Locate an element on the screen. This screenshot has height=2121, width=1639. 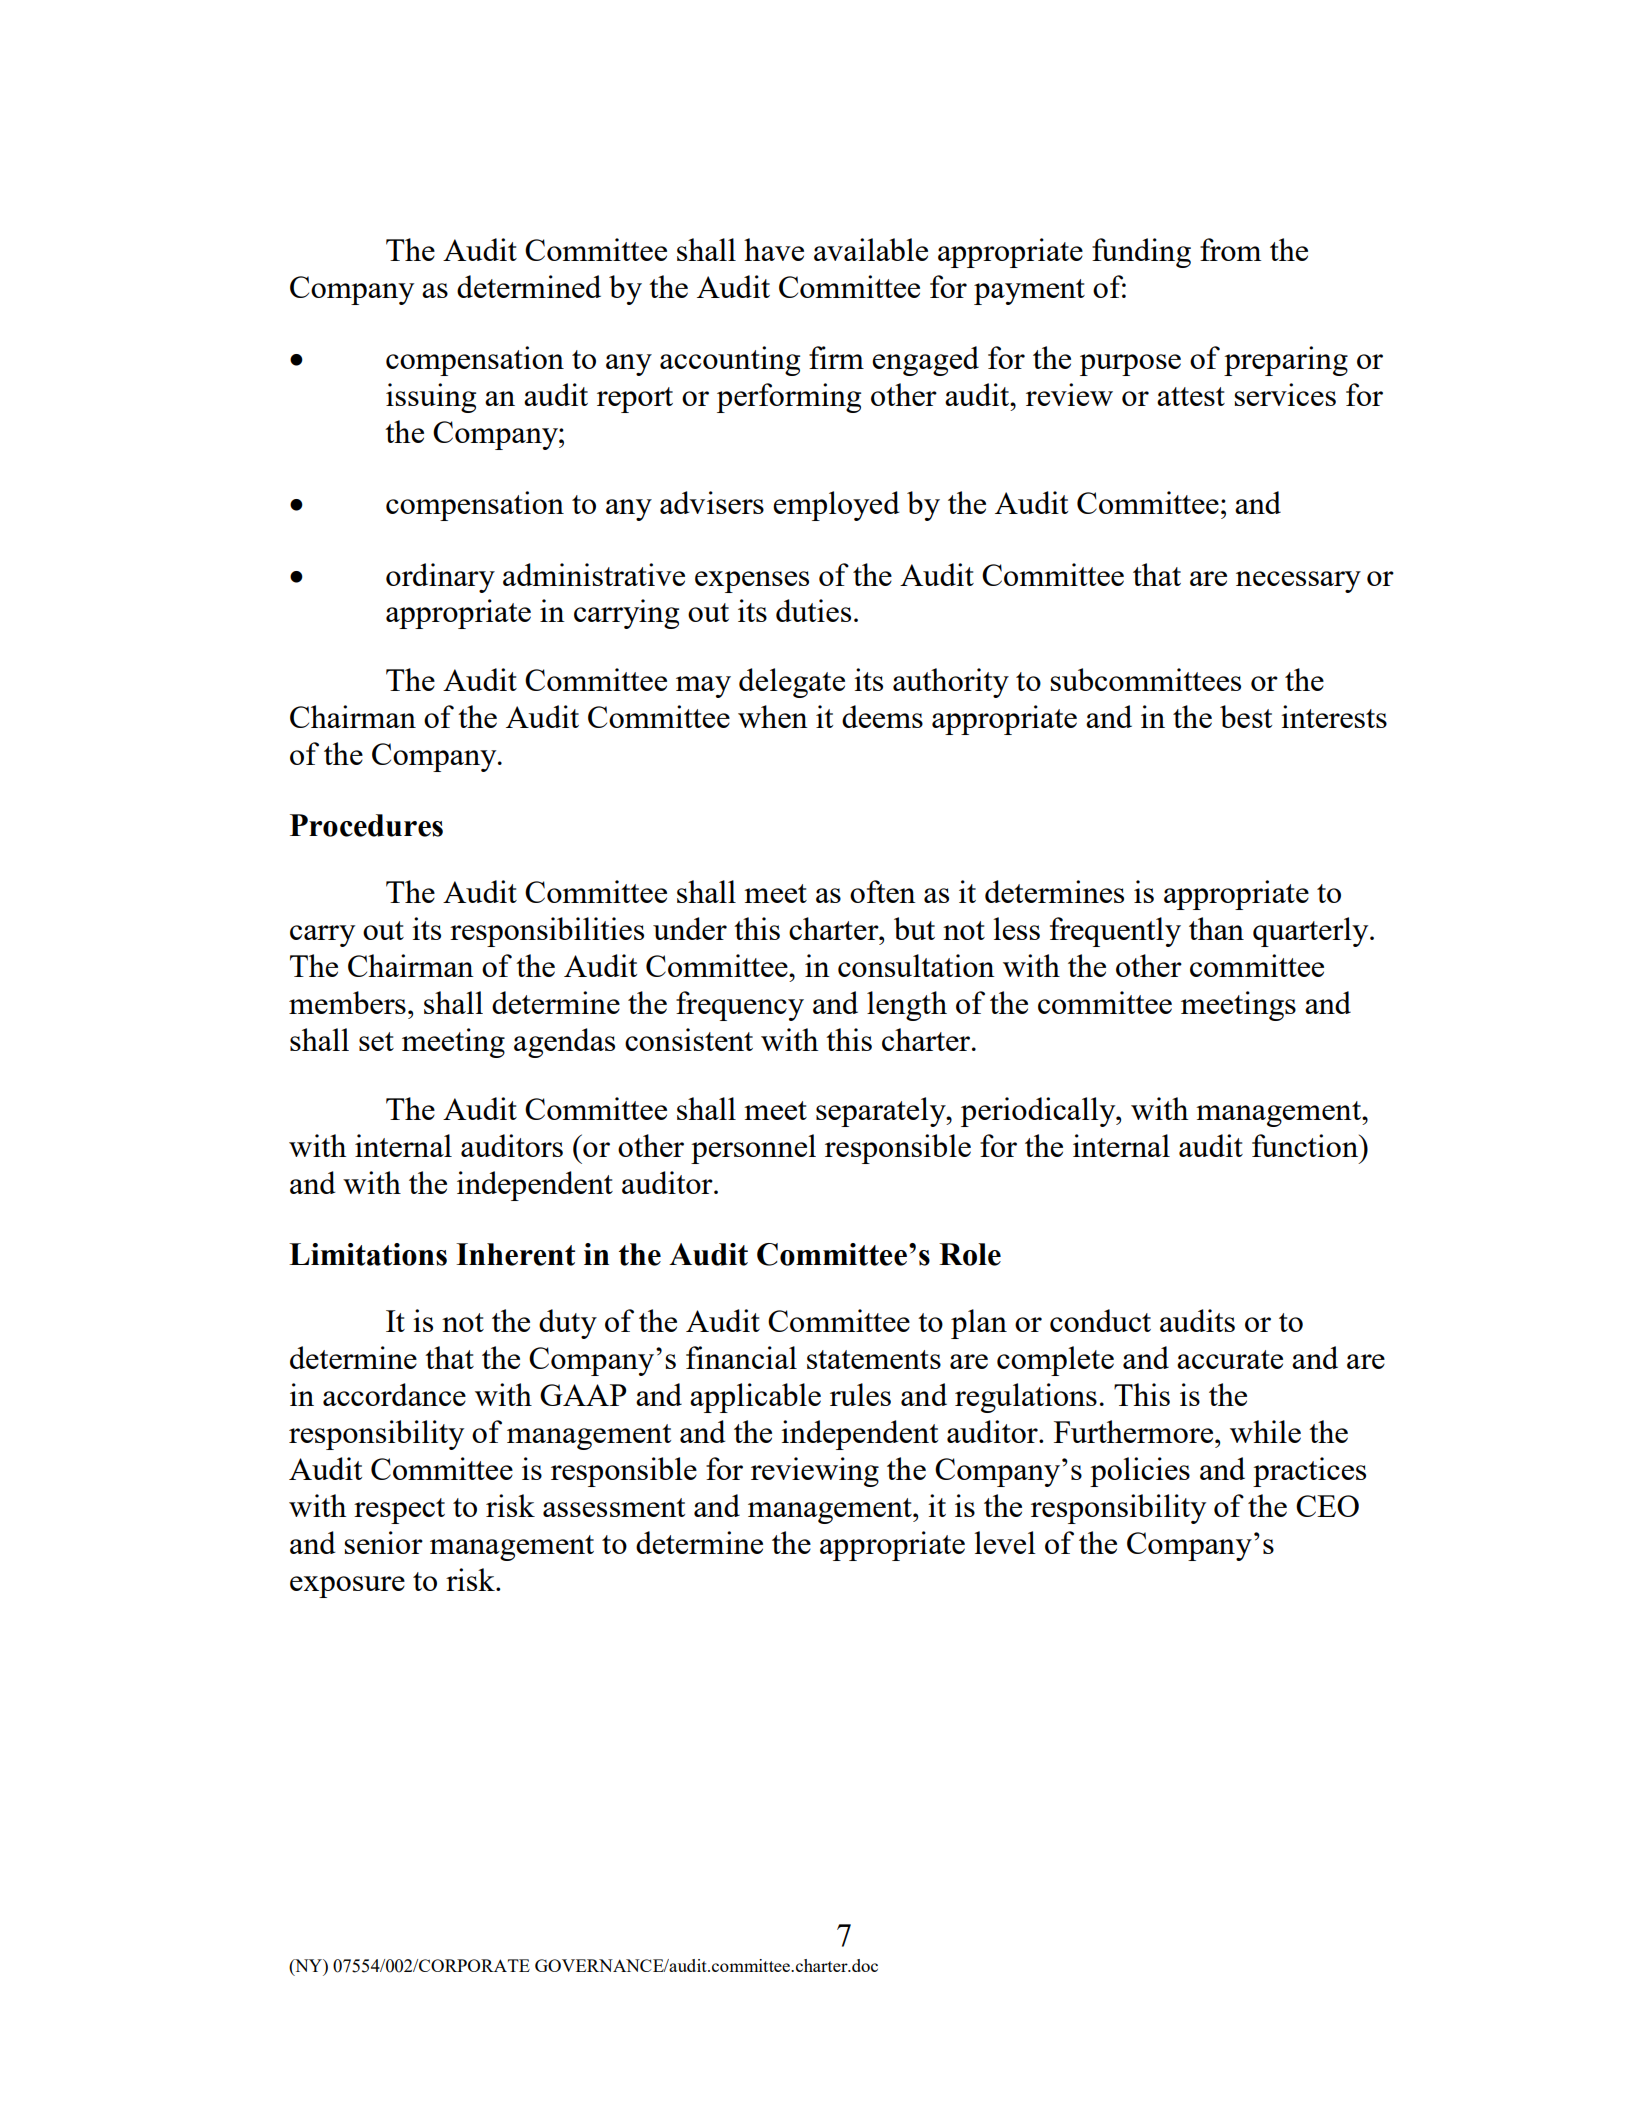
than is located at coordinates (1216, 928).
